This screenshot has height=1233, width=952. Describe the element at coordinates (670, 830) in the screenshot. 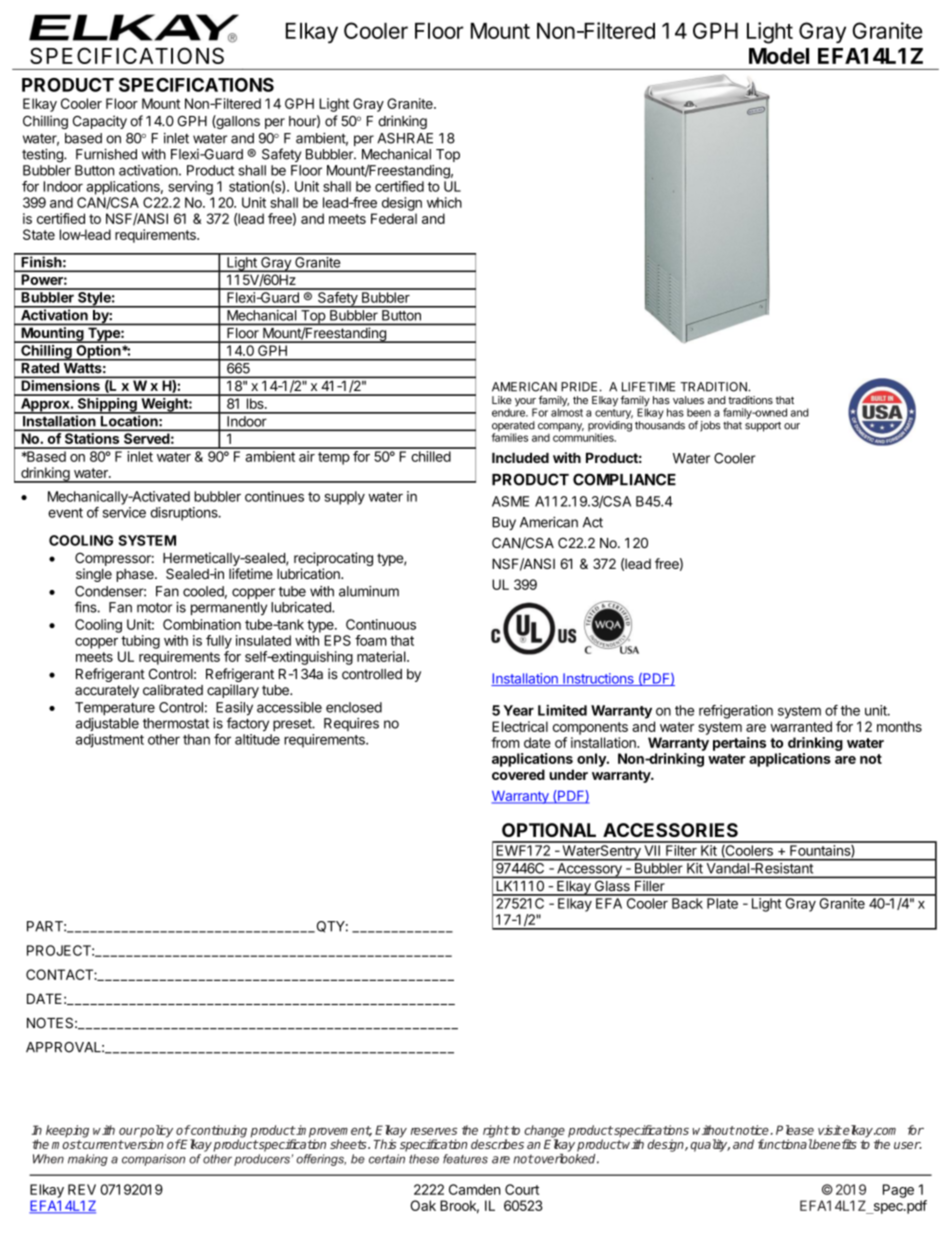

I see `ACCESSORIES` at that location.
